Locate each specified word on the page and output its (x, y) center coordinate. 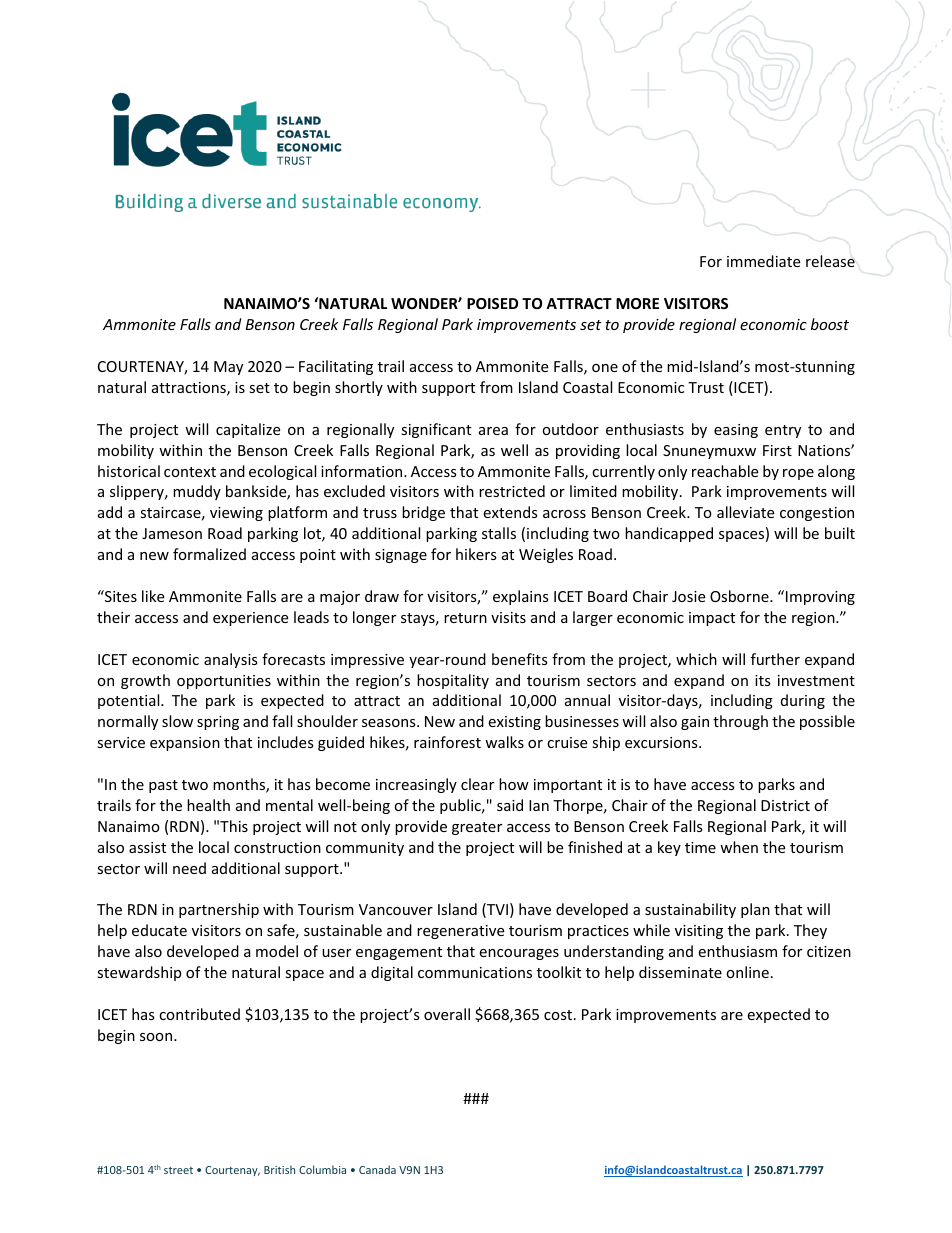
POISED (492, 303)
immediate (763, 261)
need (189, 868)
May (228, 368)
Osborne (740, 596)
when (739, 847)
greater (477, 828)
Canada (377, 1169)
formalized (209, 554)
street (178, 1170)
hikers (476, 554)
